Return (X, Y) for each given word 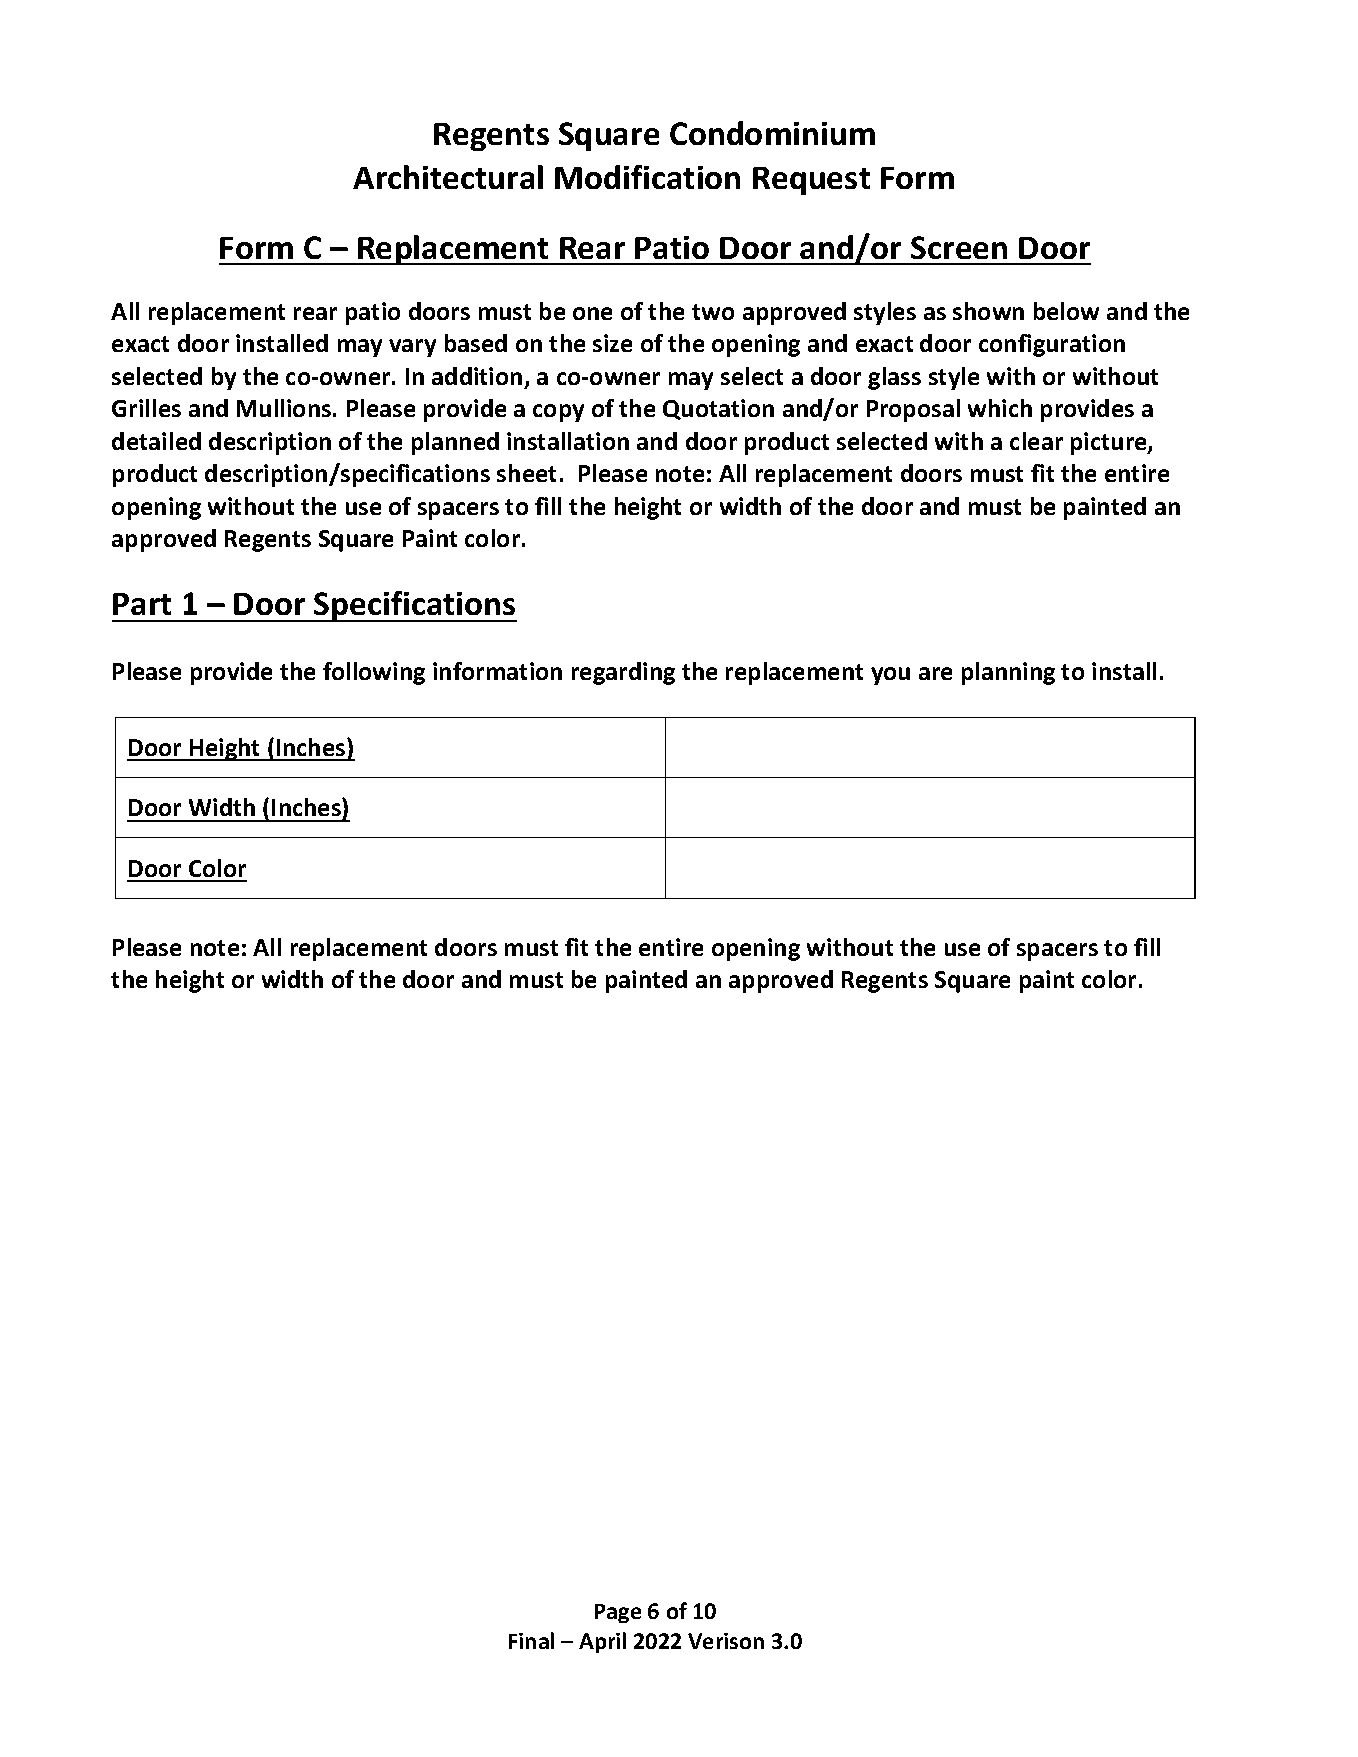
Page (618, 1613)
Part (142, 604)
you (890, 676)
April (602, 1642)
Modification (647, 177)
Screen (959, 247)
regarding (623, 673)
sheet (526, 473)
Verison (726, 1641)
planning (1008, 673)
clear (1036, 441)
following (374, 673)
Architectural (448, 177)
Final (531, 1640)
